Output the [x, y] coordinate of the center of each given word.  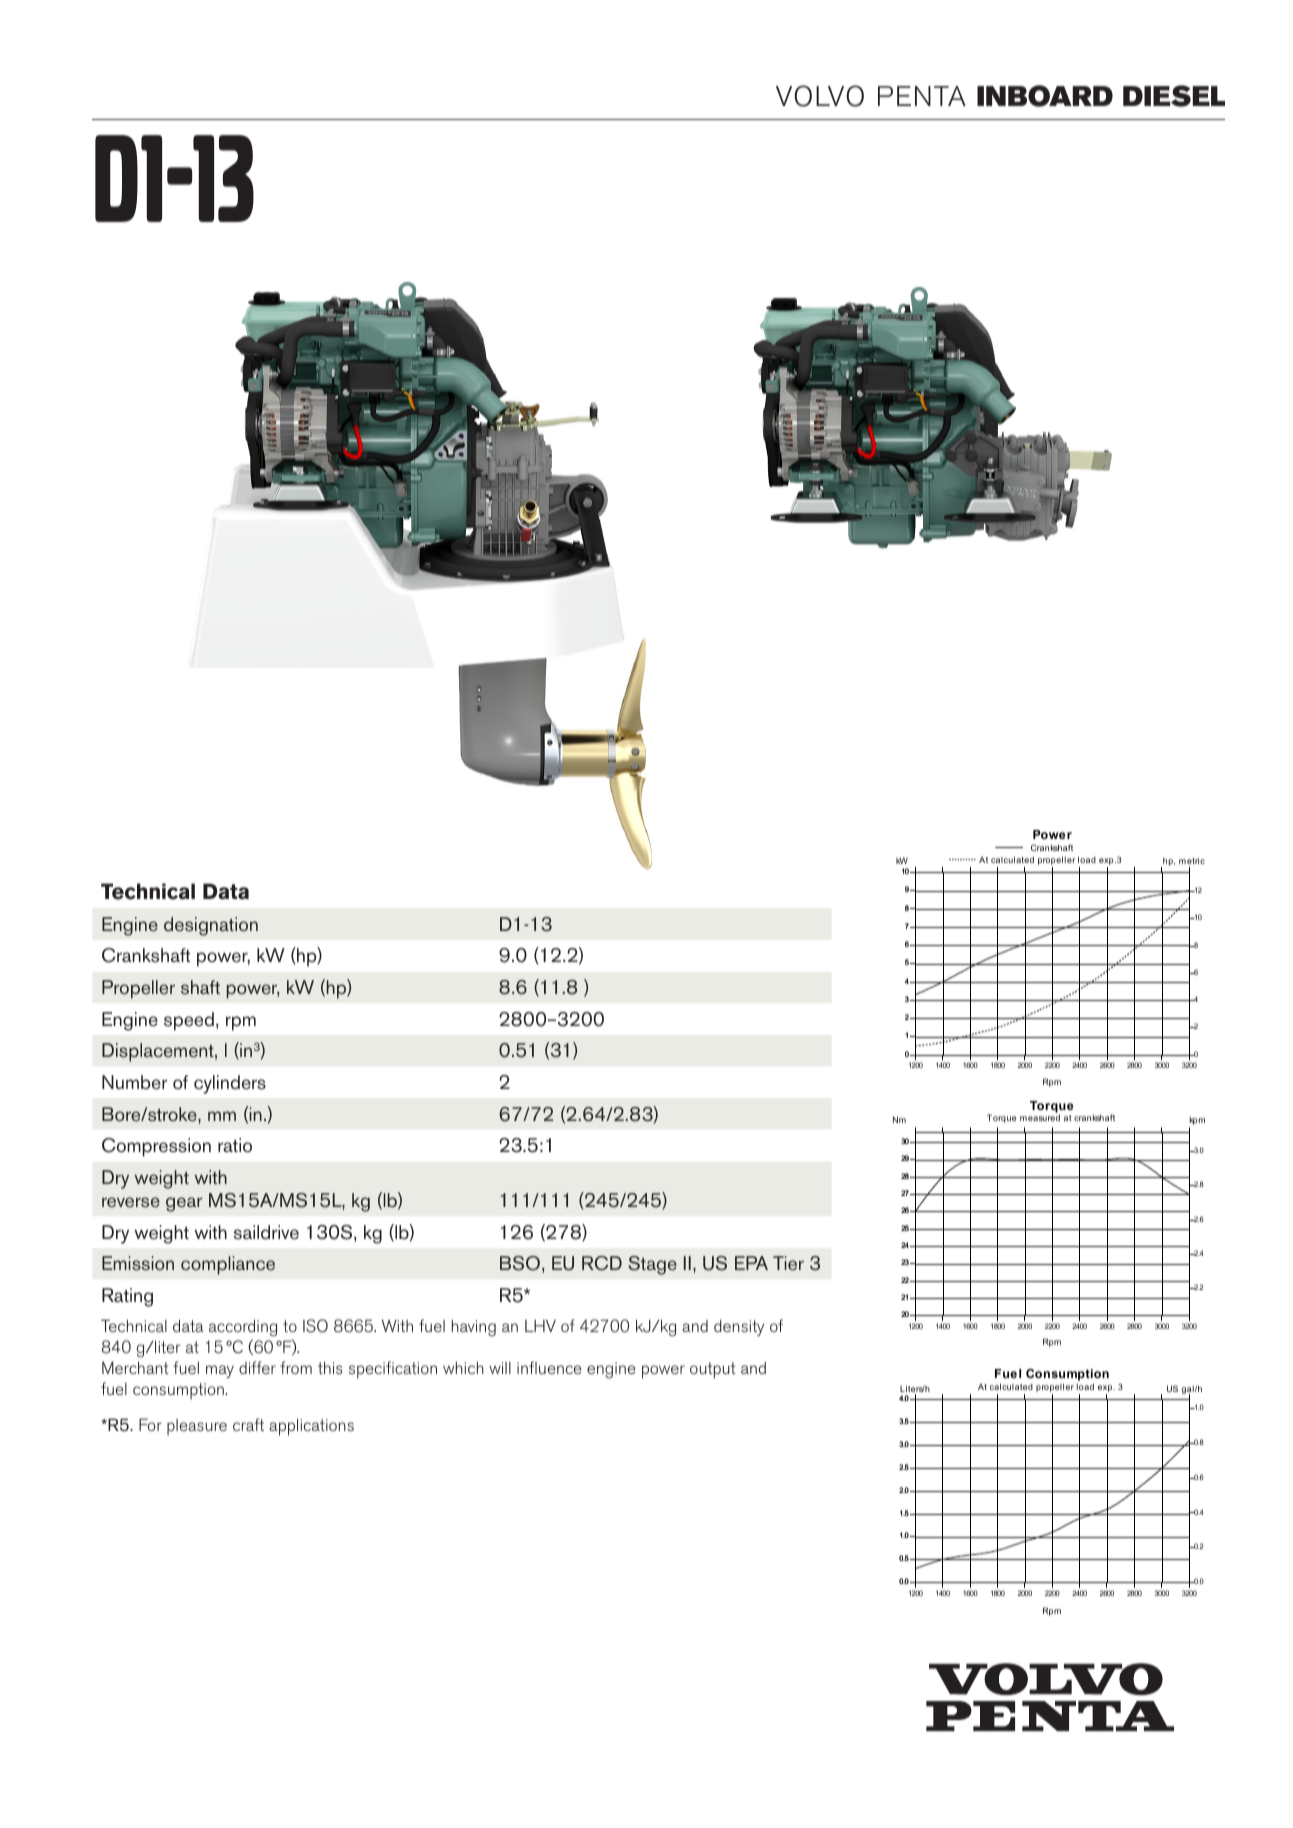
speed [189, 1021]
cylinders [230, 1084]
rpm [241, 1023]
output [712, 1370]
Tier [788, 1263]
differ [257, 1367]
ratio [235, 1145]
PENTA [922, 96]
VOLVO [820, 96]
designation [211, 926]
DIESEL [1174, 96]
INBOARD [1045, 96]
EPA [751, 1263]
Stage [652, 1265]
